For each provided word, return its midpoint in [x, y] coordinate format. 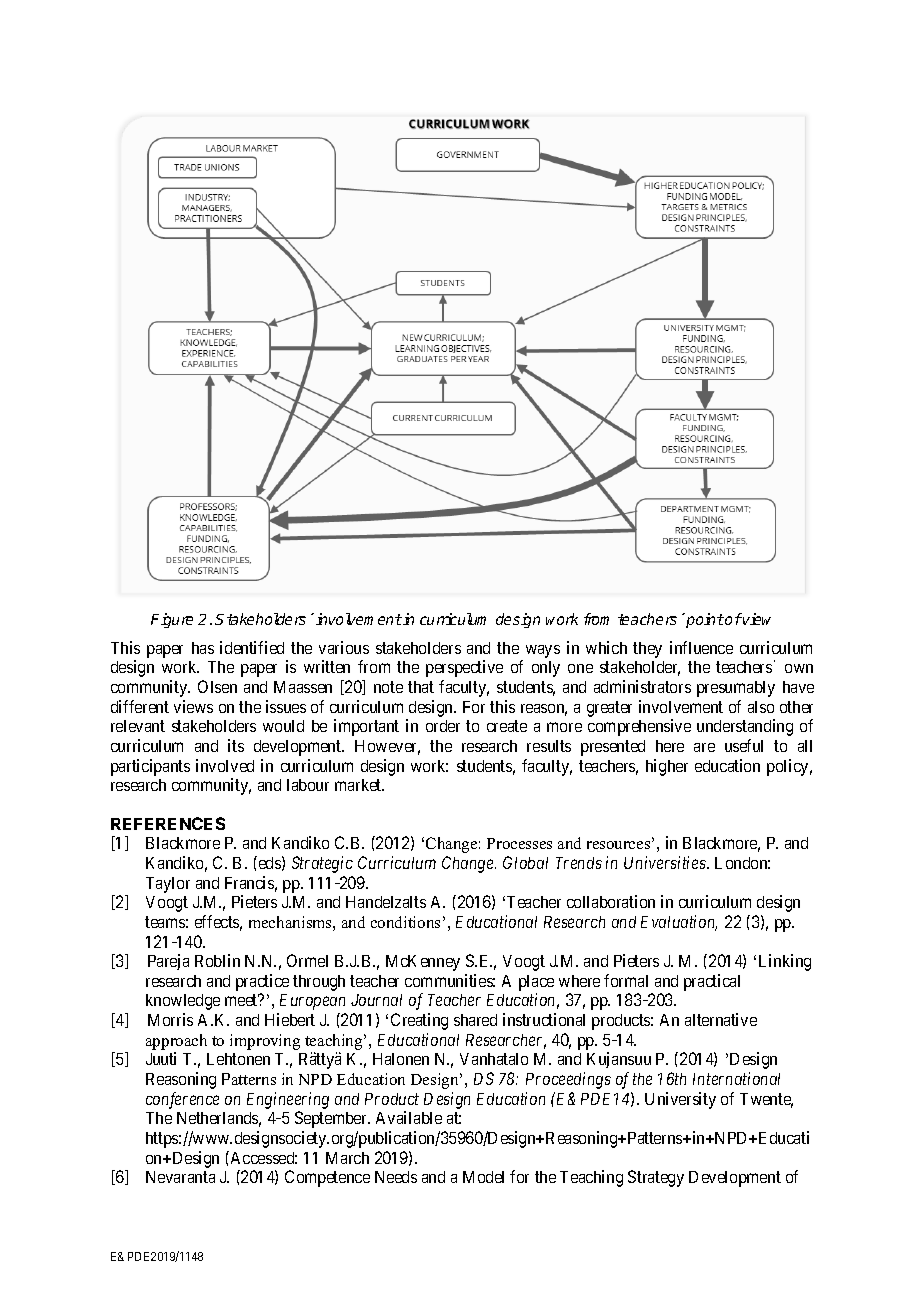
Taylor [168, 885]
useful [744, 745]
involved [225, 765]
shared [475, 1020]
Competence [327, 1178]
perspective [464, 668]
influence [701, 647]
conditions [405, 922]
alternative [721, 1019]
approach [176, 1042]
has [203, 648]
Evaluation [679, 923]
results [549, 746]
